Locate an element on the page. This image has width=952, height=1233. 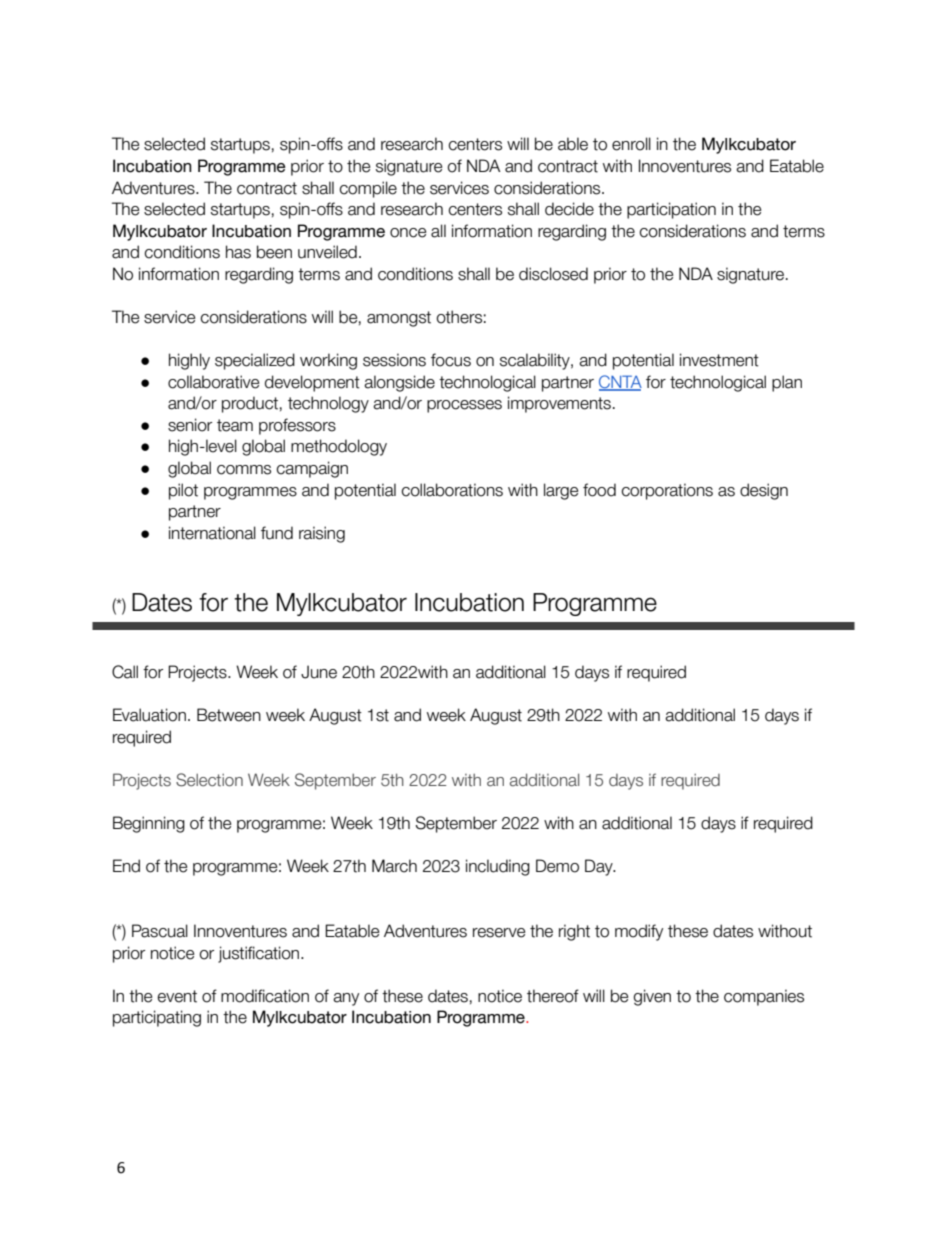
compile is located at coordinates (368, 189).
